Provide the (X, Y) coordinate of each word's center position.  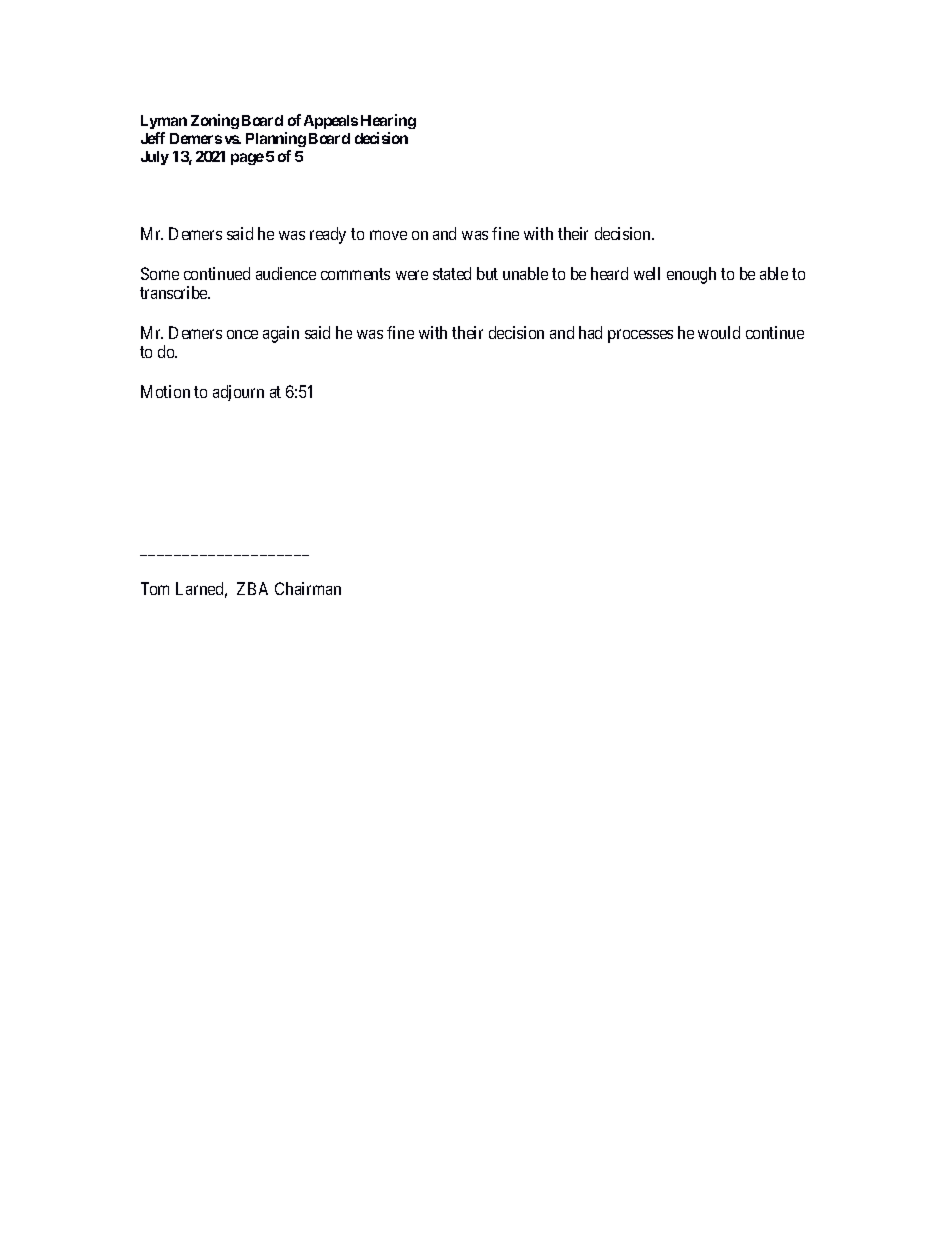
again (281, 334)
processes (640, 336)
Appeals (331, 122)
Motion (165, 391)
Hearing (388, 121)
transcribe (175, 292)
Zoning (215, 121)
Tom (155, 588)
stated (452, 273)
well (647, 273)
